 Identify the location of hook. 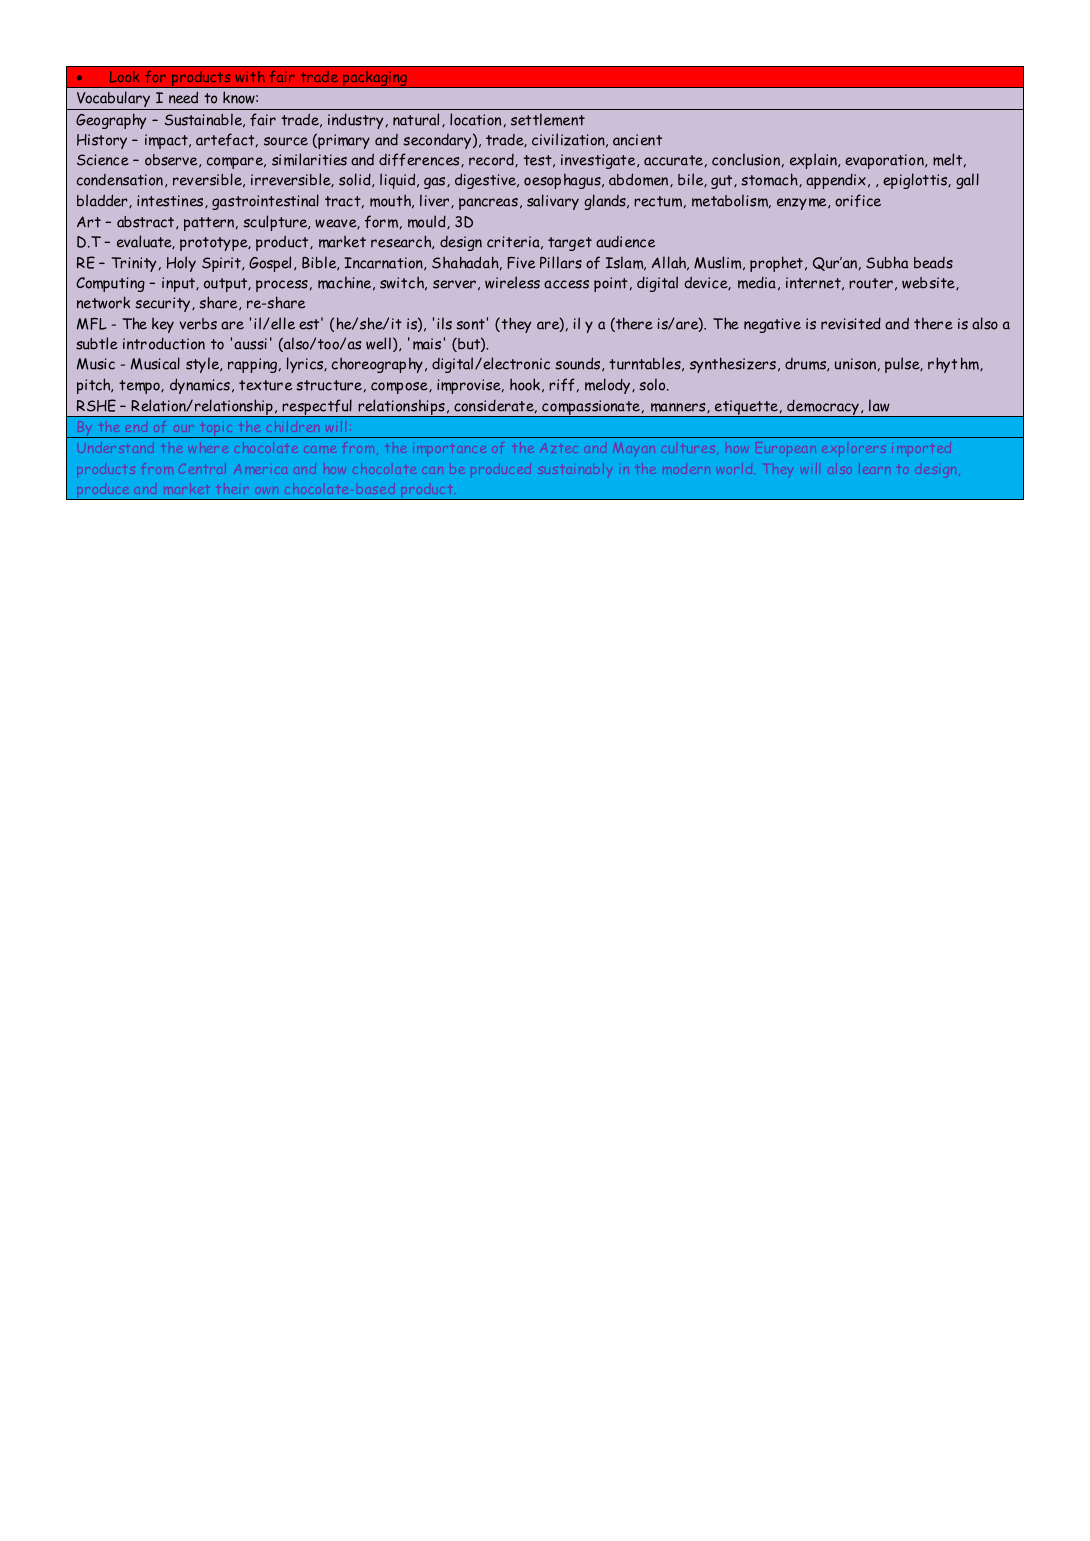
(525, 384).
